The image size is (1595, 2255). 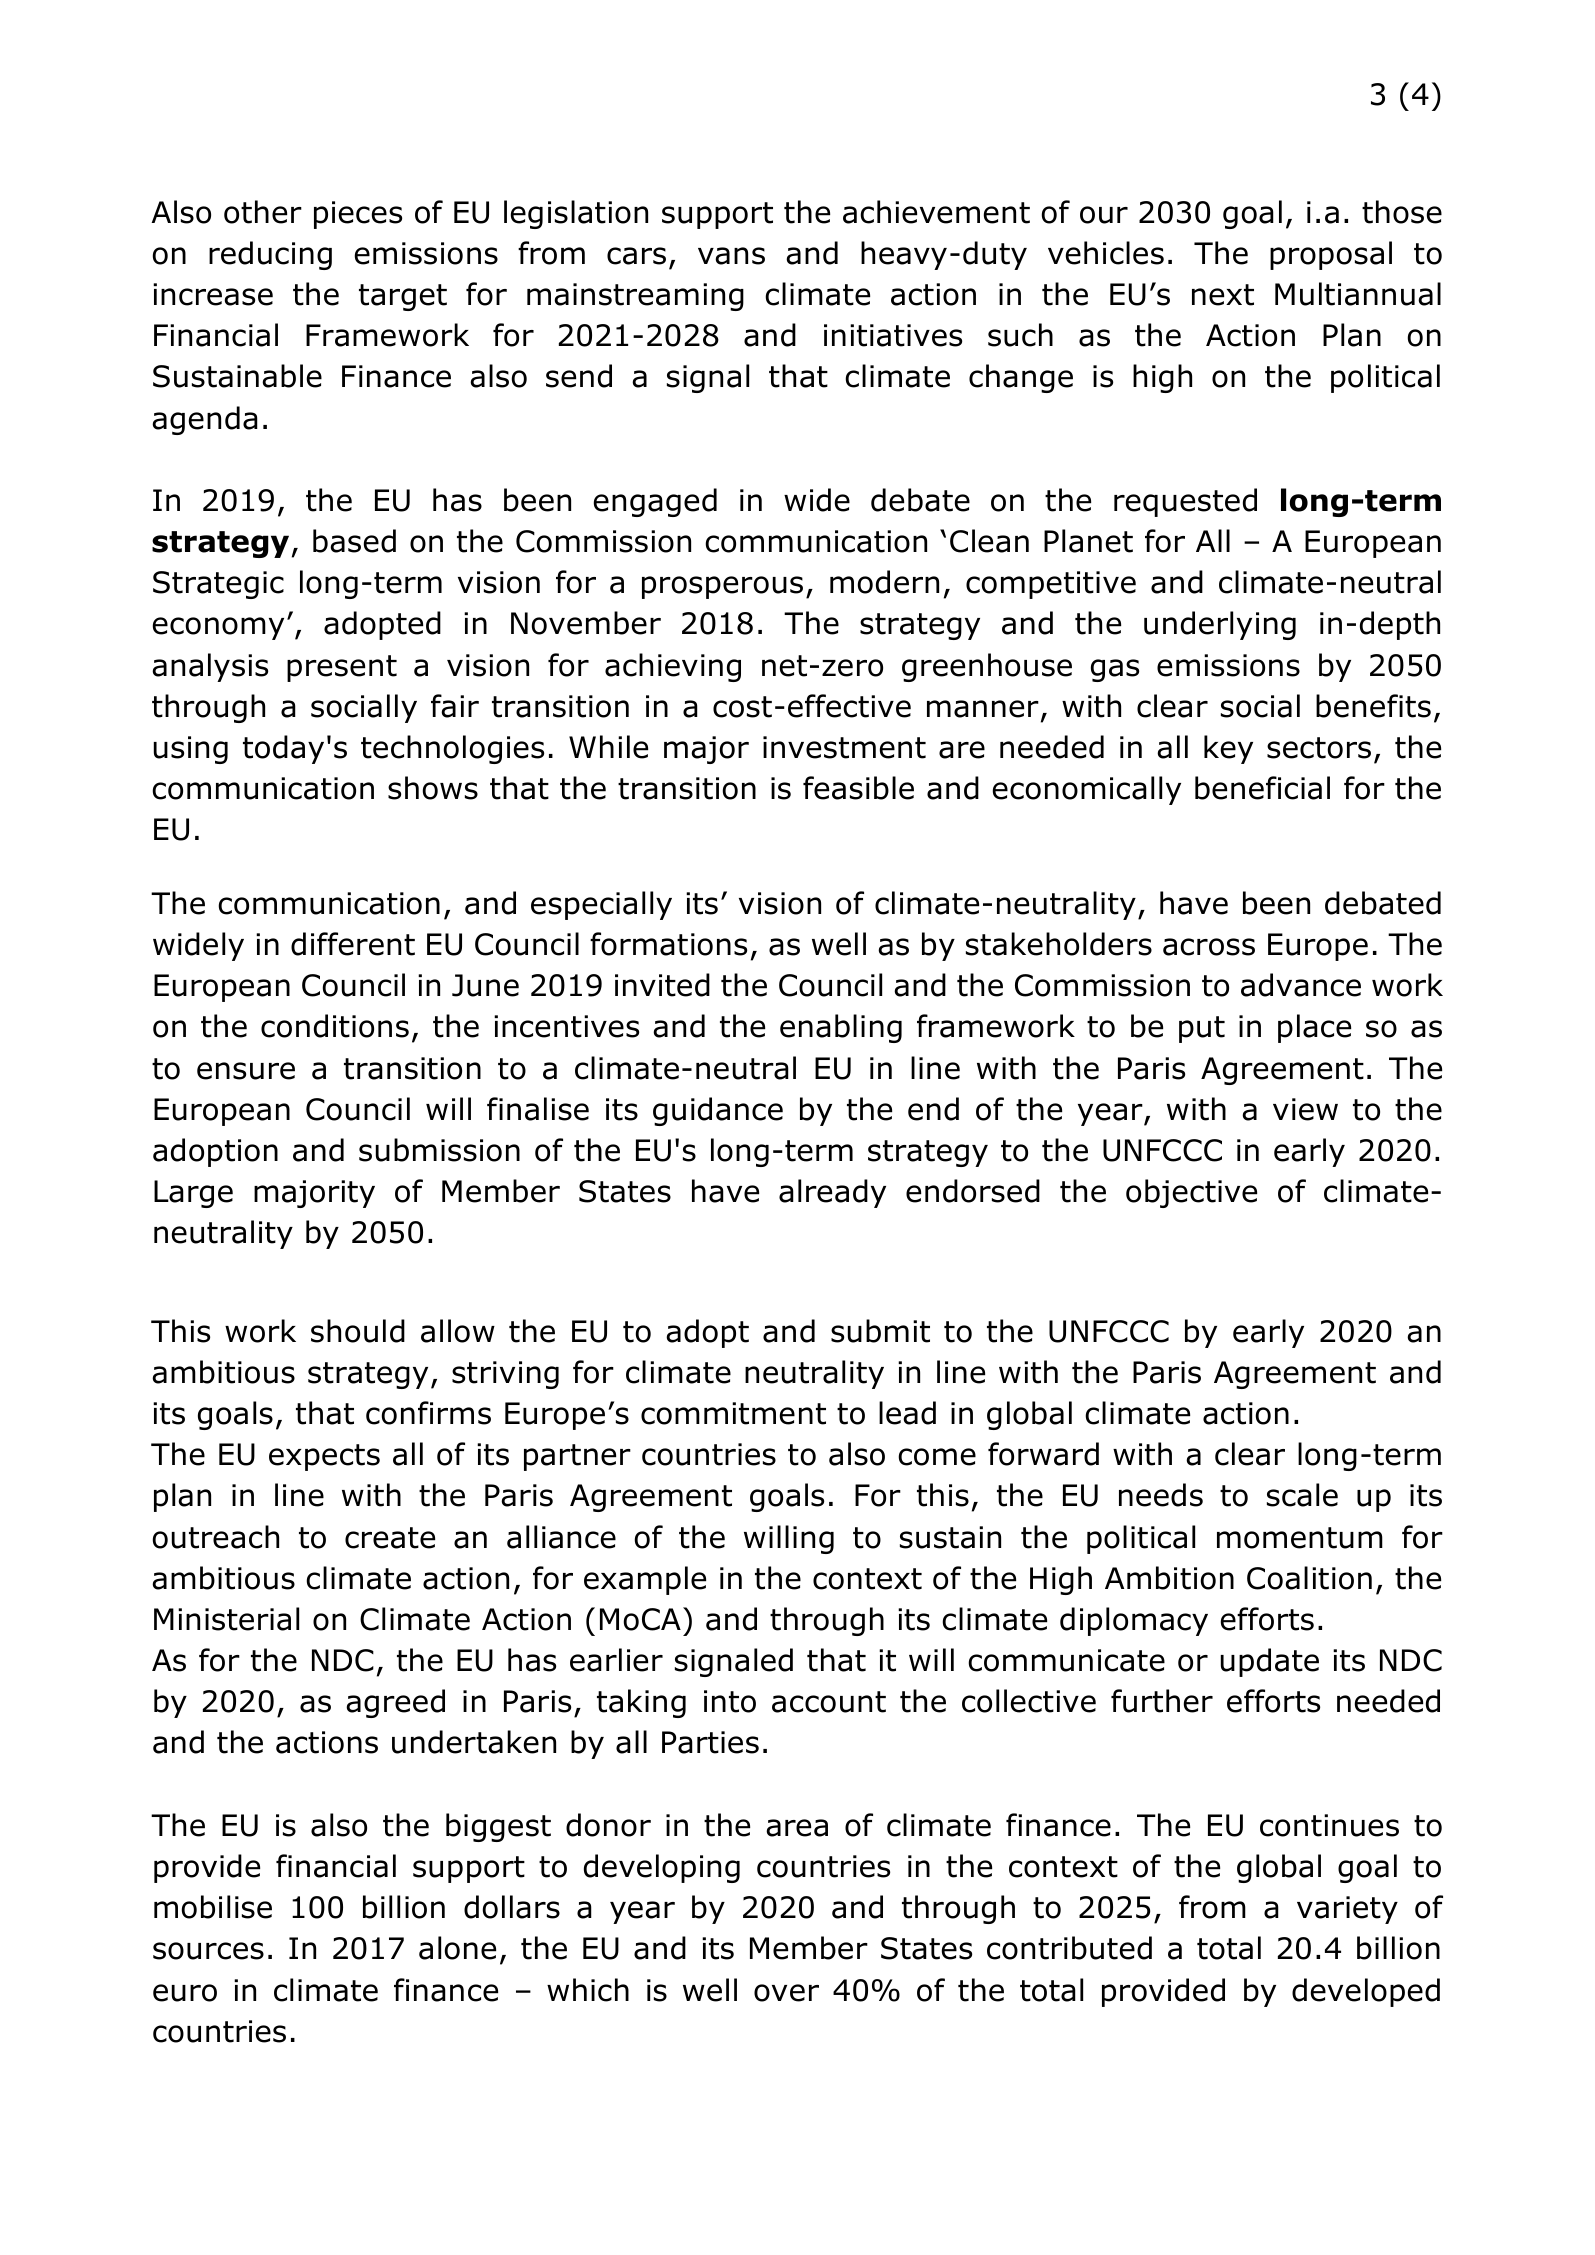 What do you see at coordinates (270, 255) in the image?
I see `reducing` at bounding box center [270, 255].
